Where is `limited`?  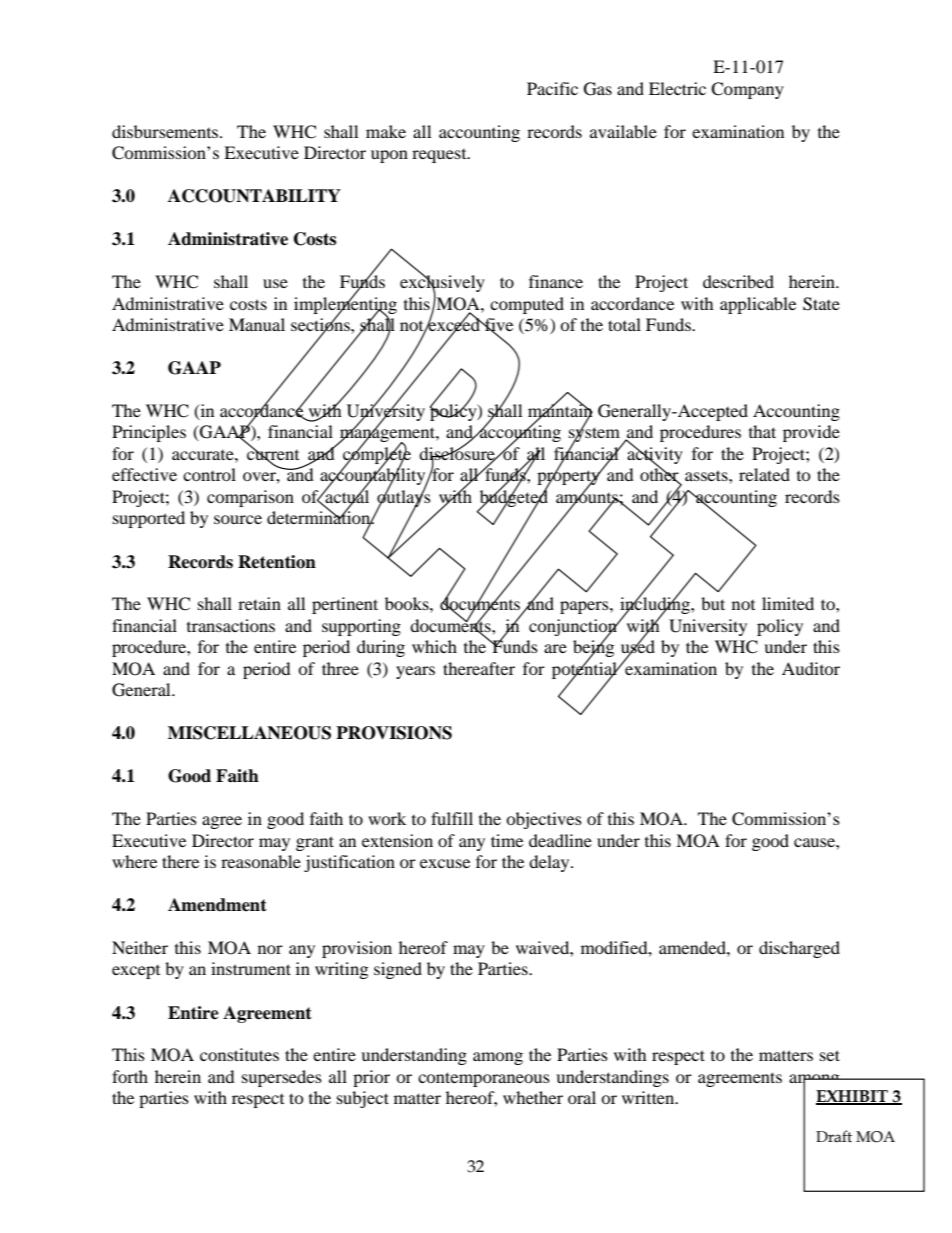 limited is located at coordinates (788, 603).
